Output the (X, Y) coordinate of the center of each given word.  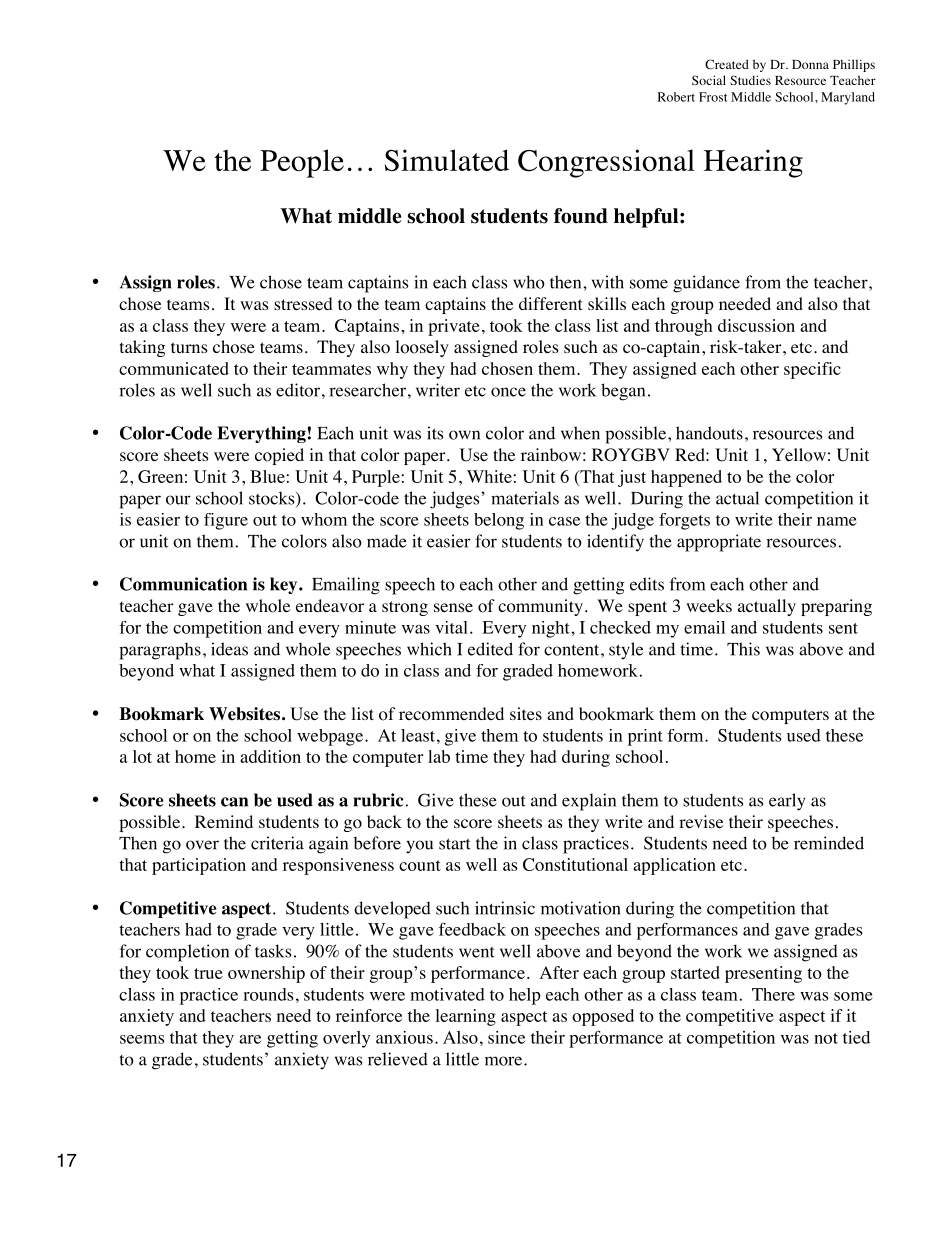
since (506, 1037)
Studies (750, 80)
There (773, 994)
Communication (183, 584)
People (302, 163)
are (250, 1039)
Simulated (447, 160)
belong (499, 521)
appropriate (719, 543)
